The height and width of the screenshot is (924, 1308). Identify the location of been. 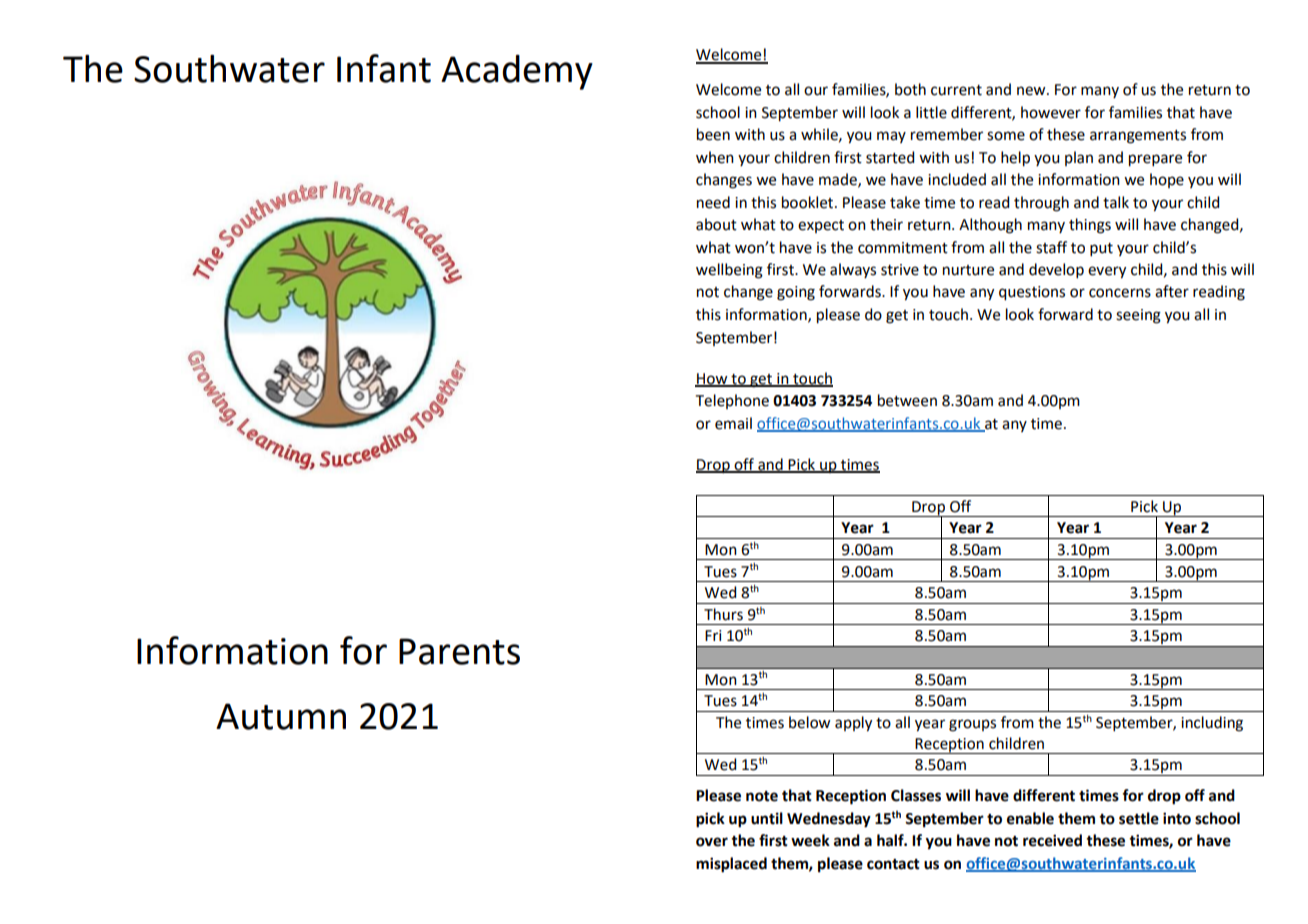
(713, 134).
